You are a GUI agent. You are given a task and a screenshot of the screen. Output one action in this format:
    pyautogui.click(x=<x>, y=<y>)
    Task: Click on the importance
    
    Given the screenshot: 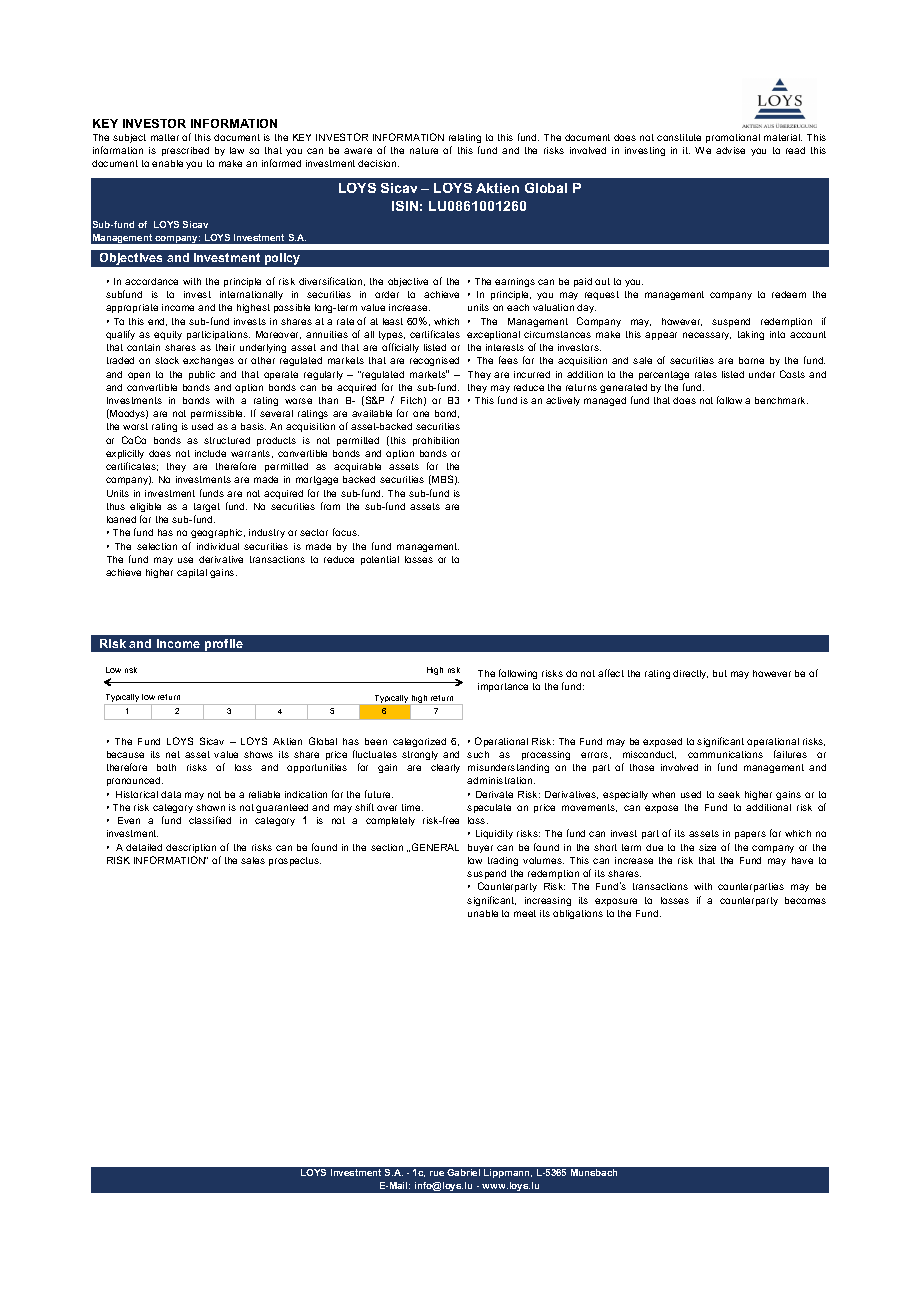 What is the action you would take?
    pyautogui.click(x=503, y=687)
